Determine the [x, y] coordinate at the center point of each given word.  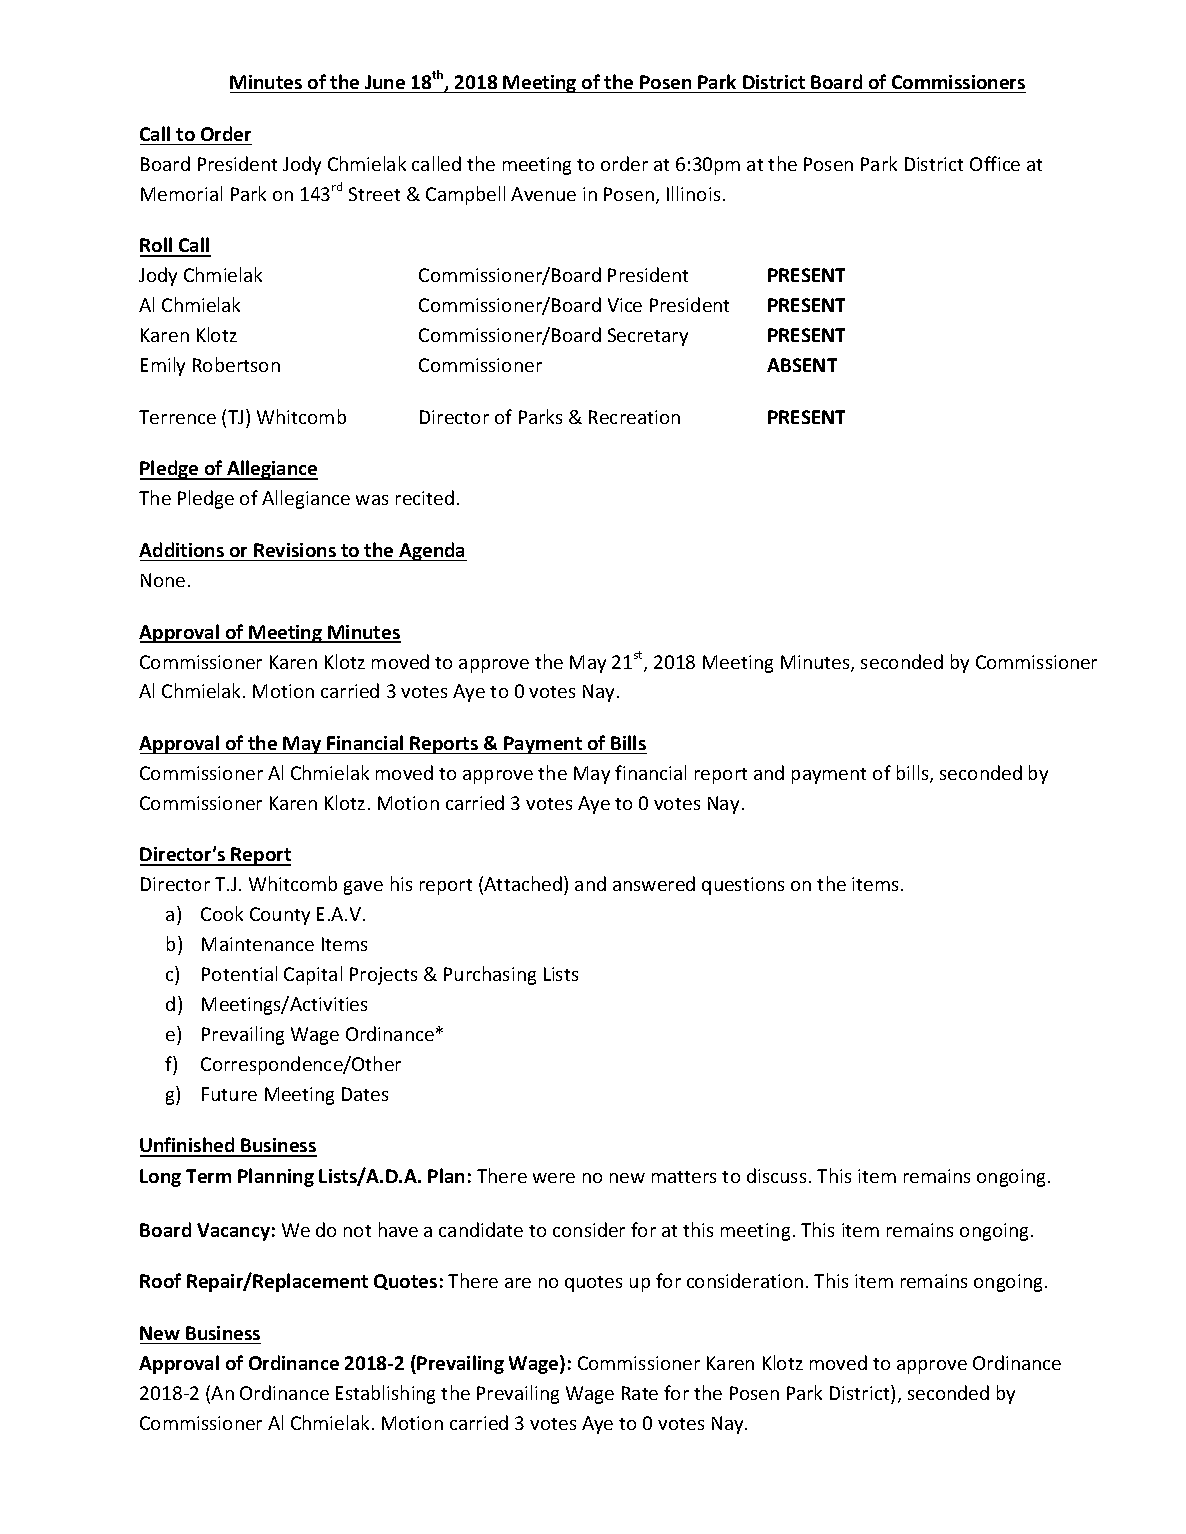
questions [743, 886]
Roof [160, 1280]
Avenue [543, 194]
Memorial [181, 193]
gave [363, 888]
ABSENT [802, 365]
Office [995, 163]
